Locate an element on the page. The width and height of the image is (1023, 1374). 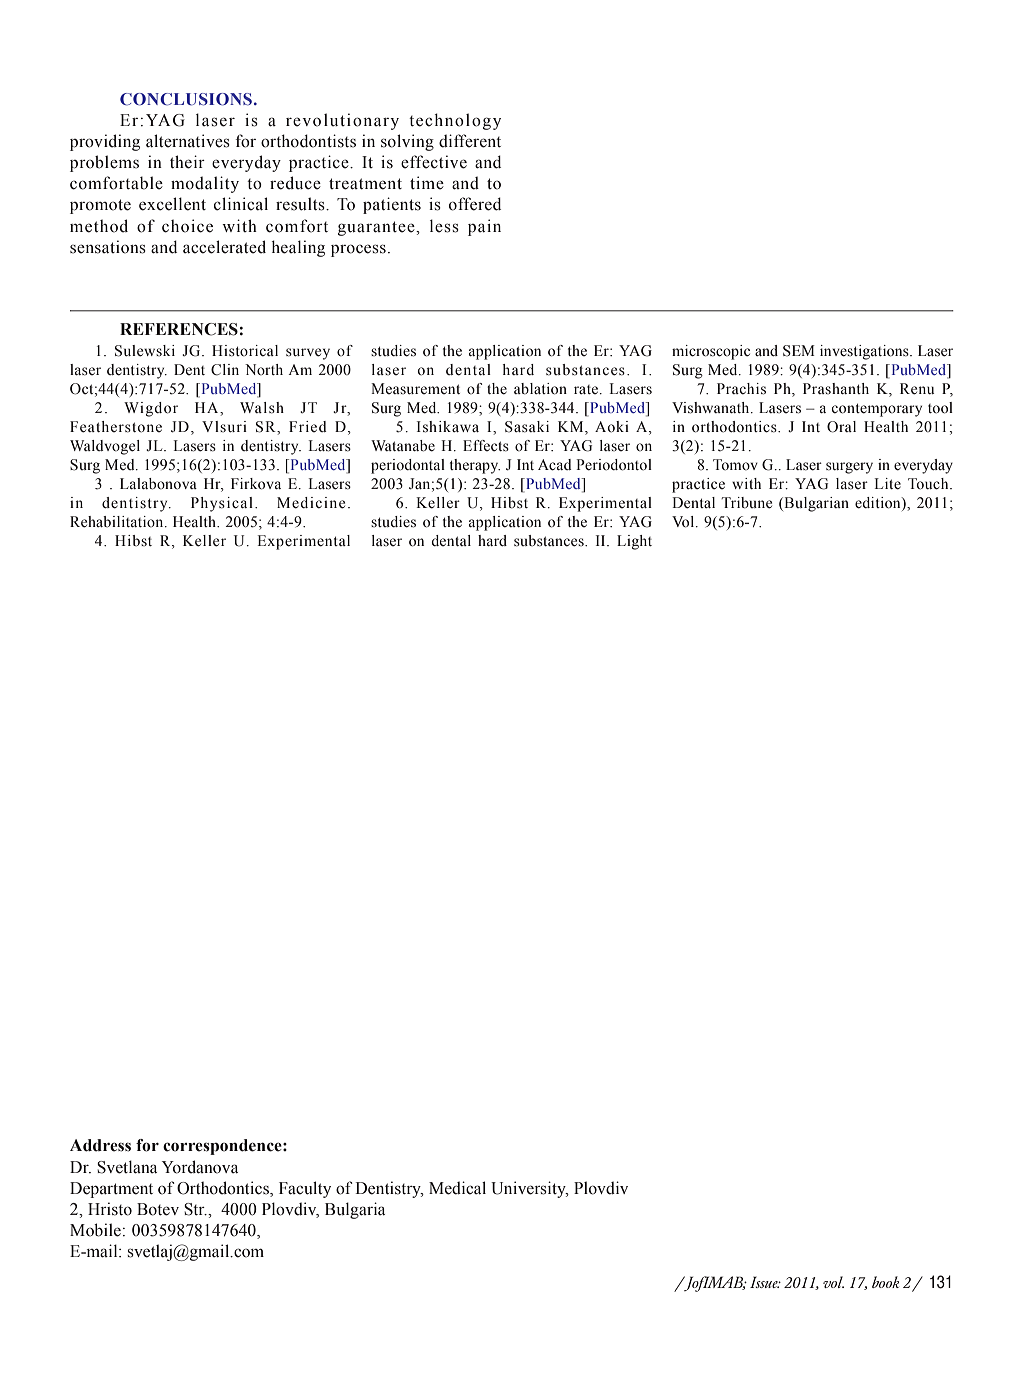
their is located at coordinates (187, 162).
